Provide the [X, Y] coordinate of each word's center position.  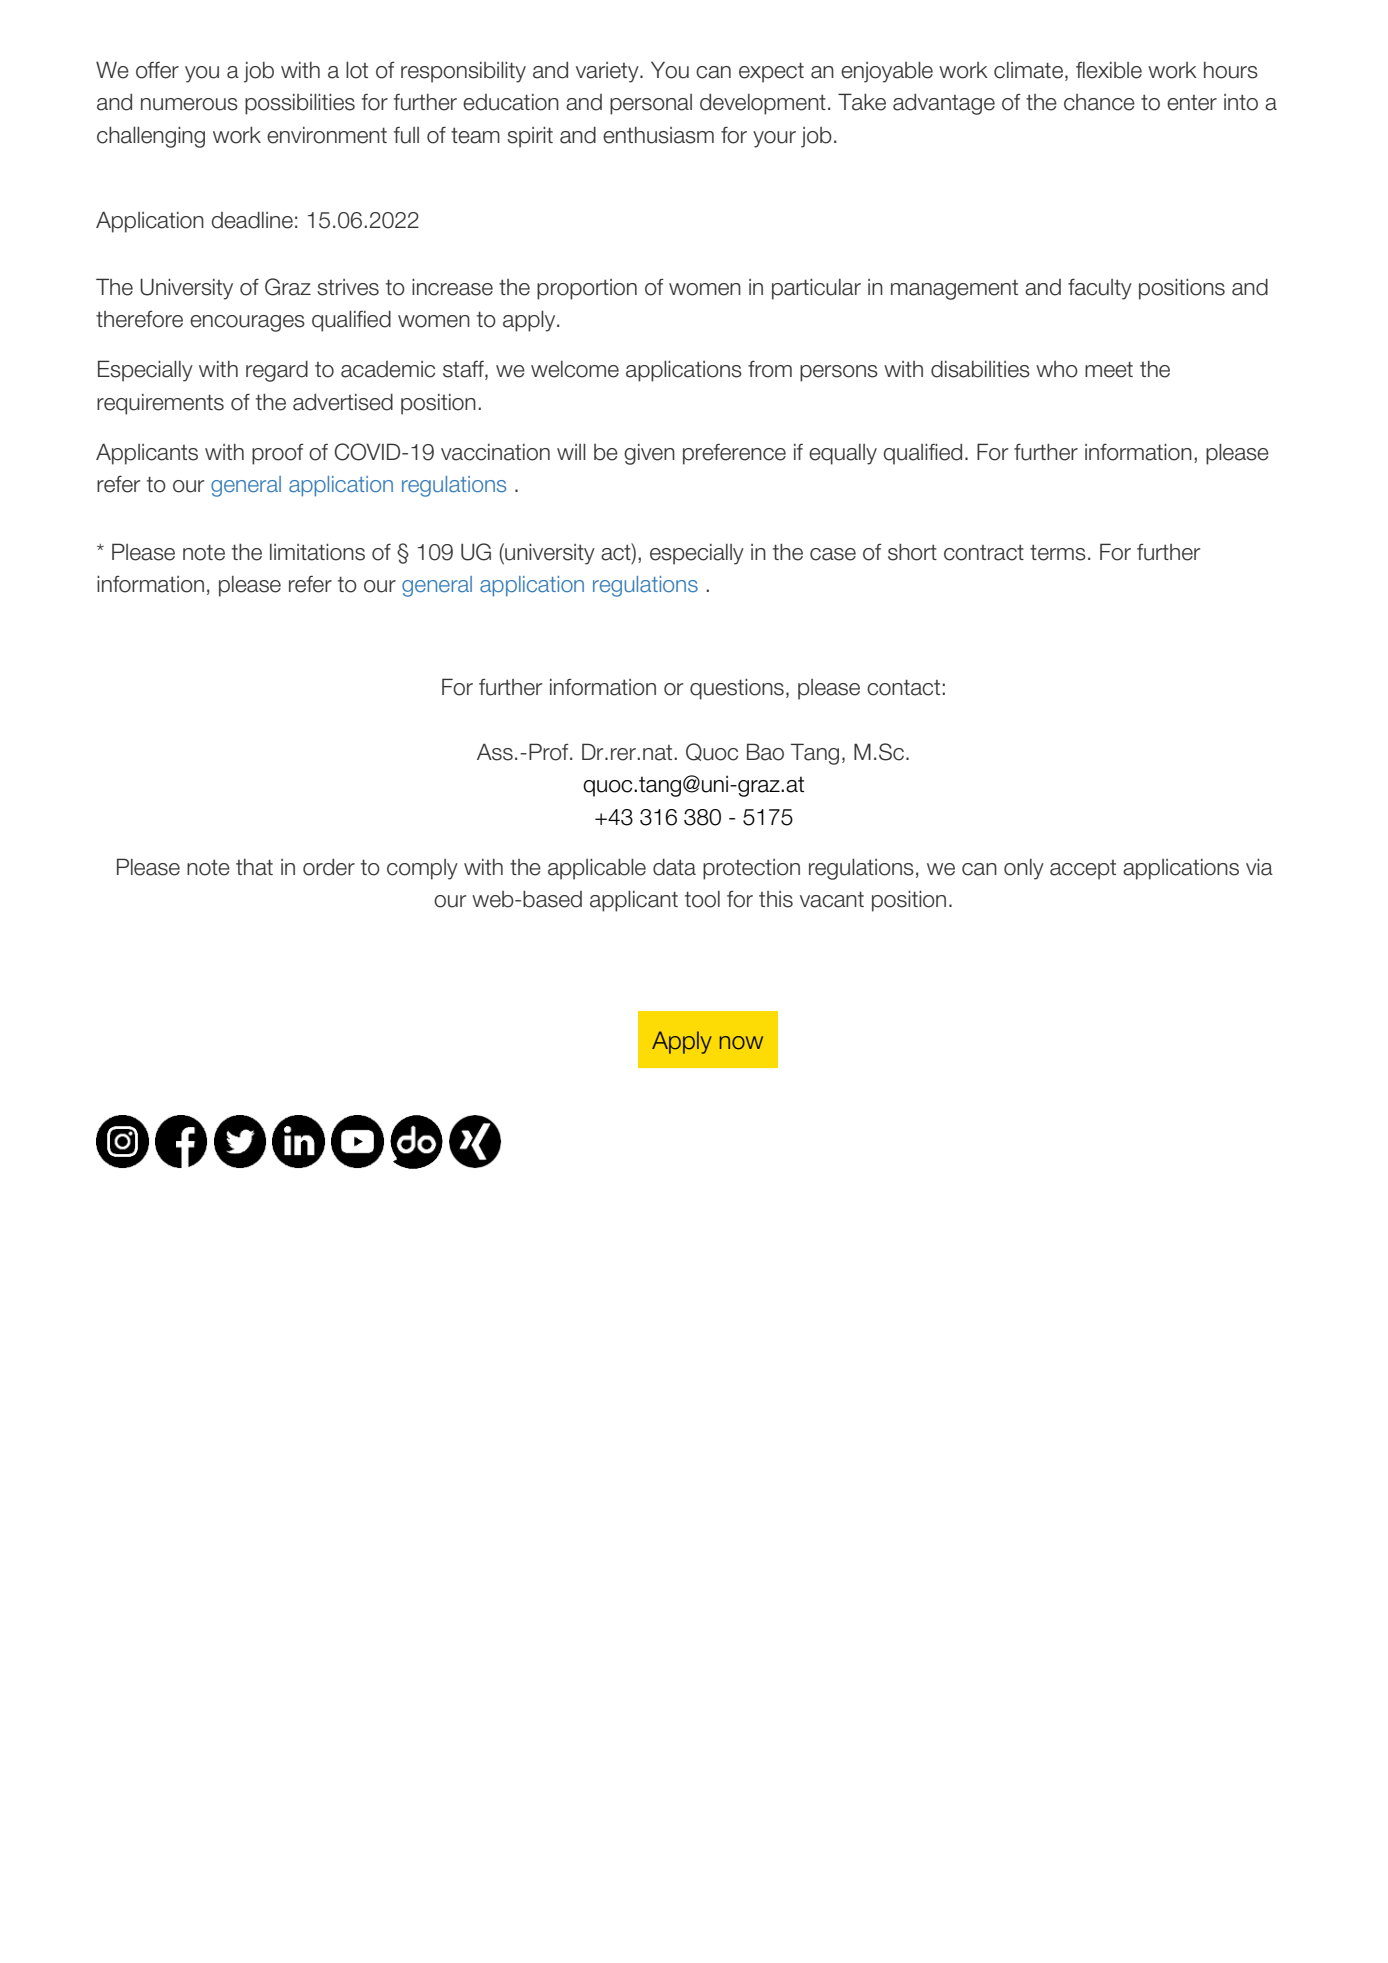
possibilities [300, 104]
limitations [317, 552]
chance [1099, 102]
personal [651, 104]
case [833, 554]
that [254, 867]
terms [1058, 552]
